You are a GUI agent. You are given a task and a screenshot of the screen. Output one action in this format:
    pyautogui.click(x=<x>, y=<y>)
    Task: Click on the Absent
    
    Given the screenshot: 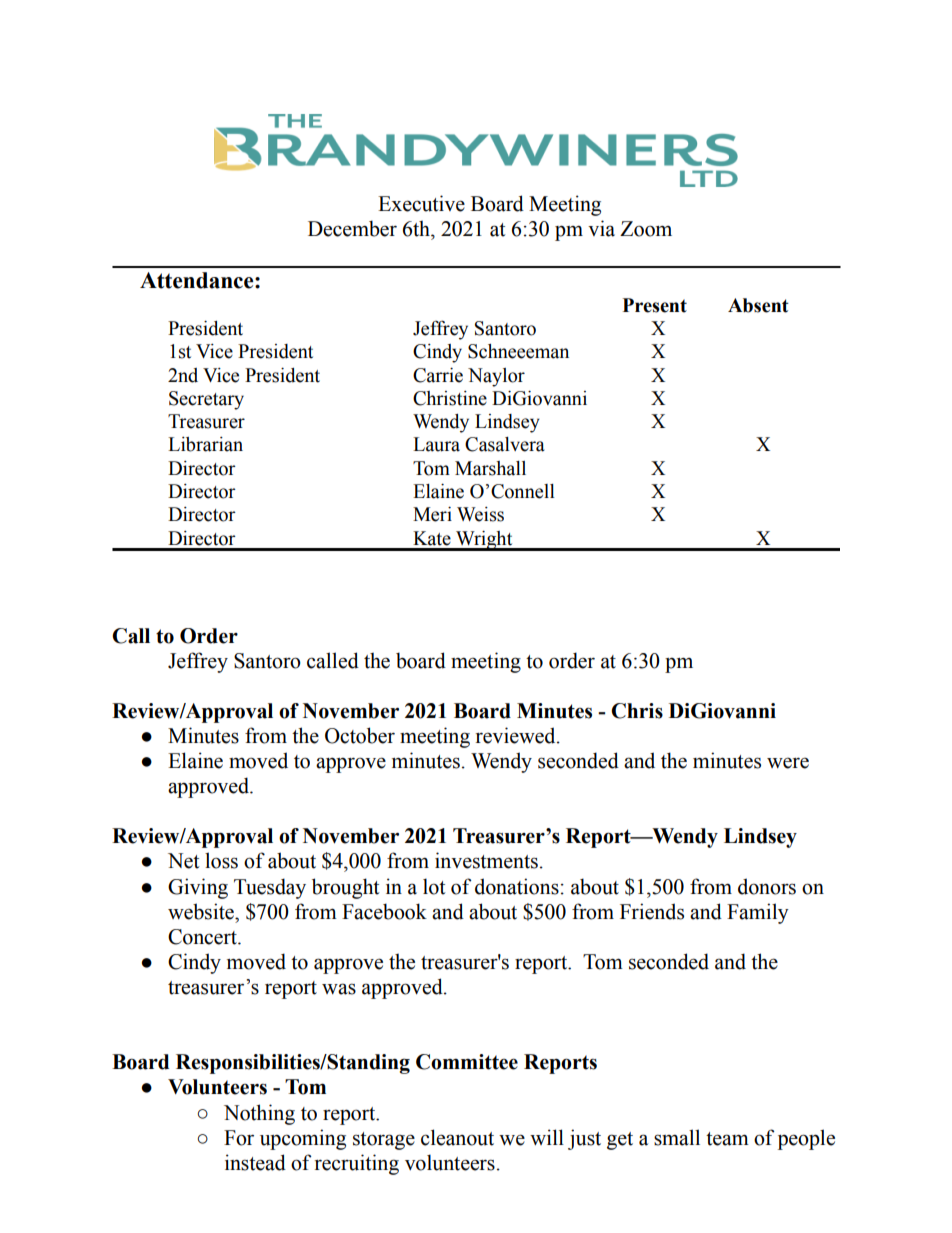 What is the action you would take?
    pyautogui.click(x=758, y=305)
